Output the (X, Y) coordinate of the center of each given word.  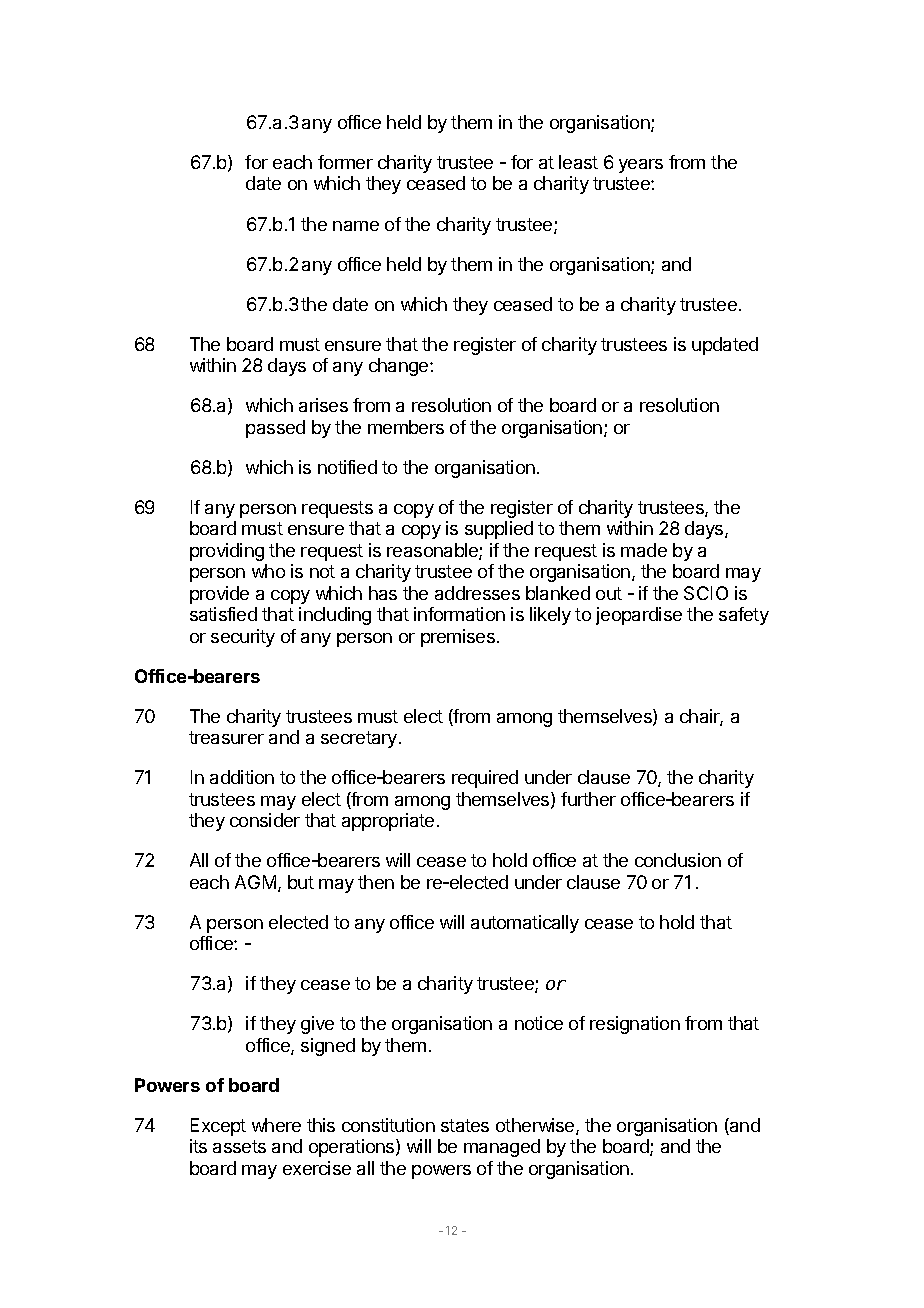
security (243, 638)
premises (458, 638)
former (345, 162)
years (641, 166)
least (578, 162)
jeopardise (639, 616)
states (465, 1125)
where (276, 1125)
